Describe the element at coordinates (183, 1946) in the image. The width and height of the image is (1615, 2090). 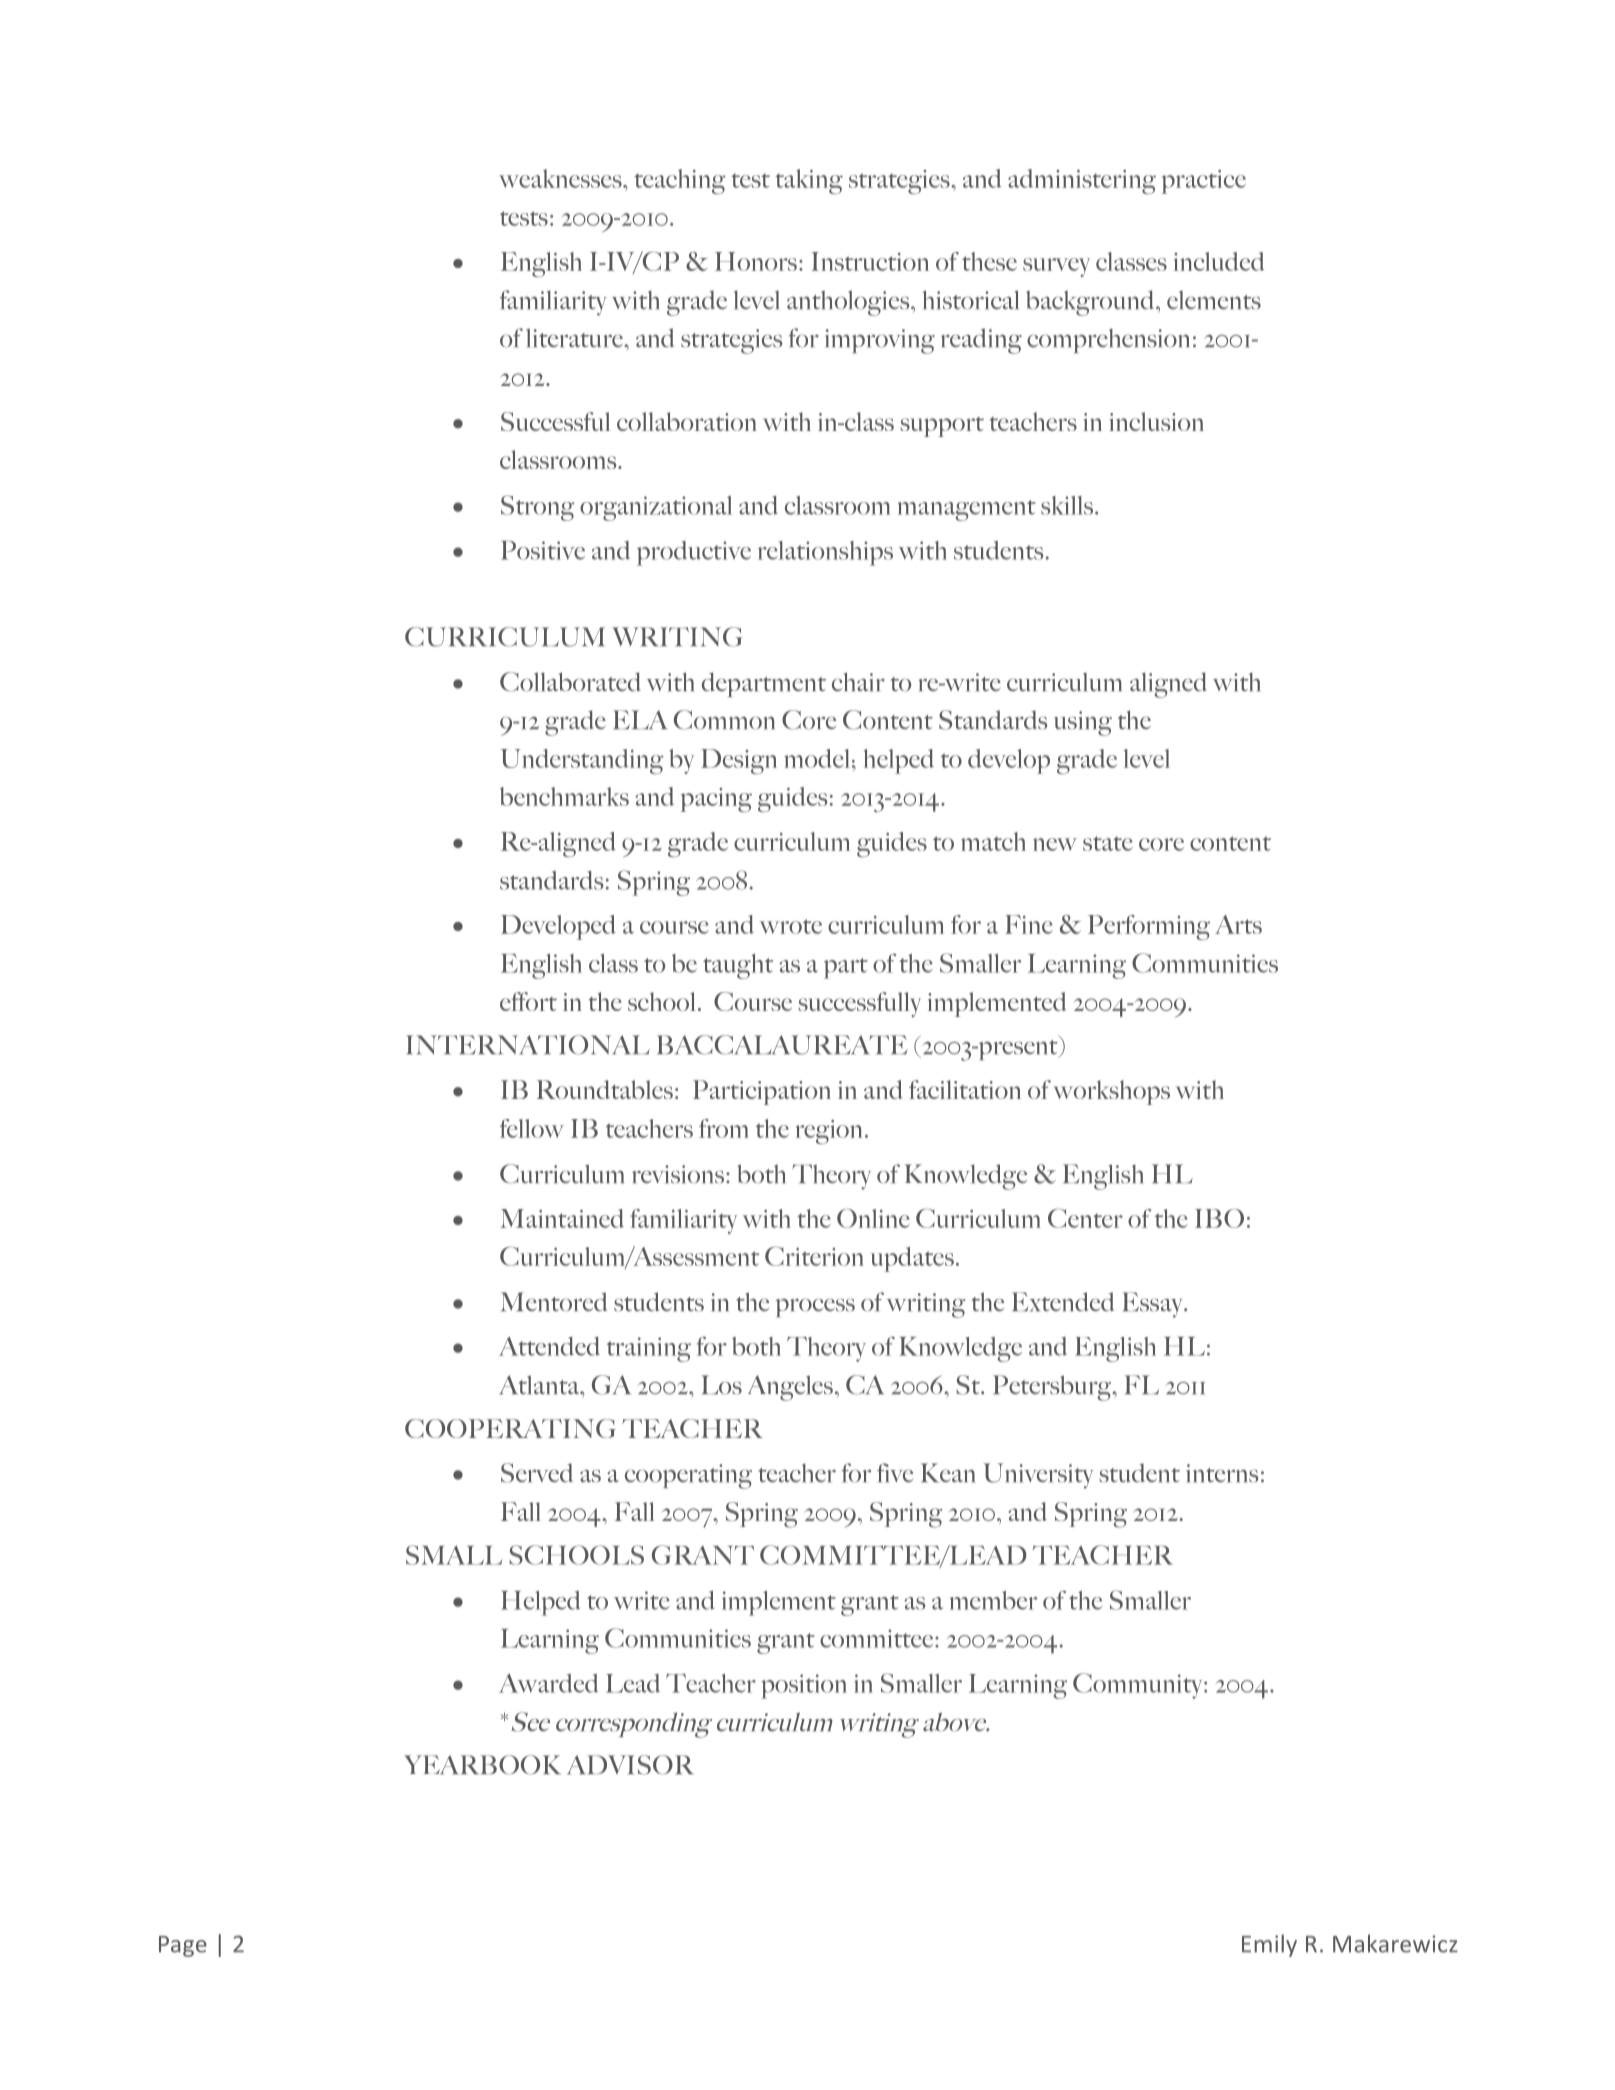
I see `Page` at that location.
